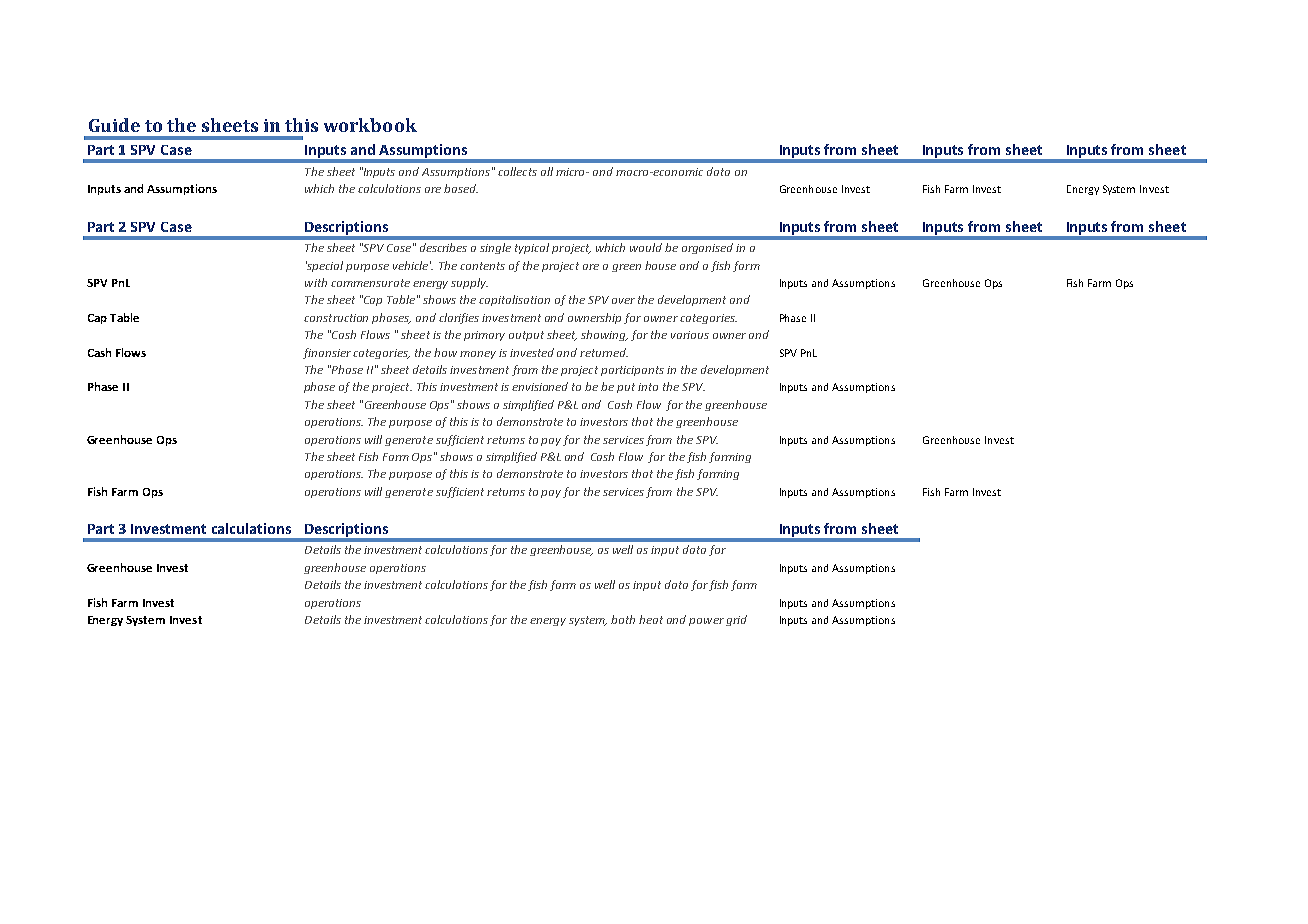 This screenshot has height=924, width=1308. What do you see at coordinates (459, 318) in the screenshot?
I see `clarifies` at bounding box center [459, 318].
